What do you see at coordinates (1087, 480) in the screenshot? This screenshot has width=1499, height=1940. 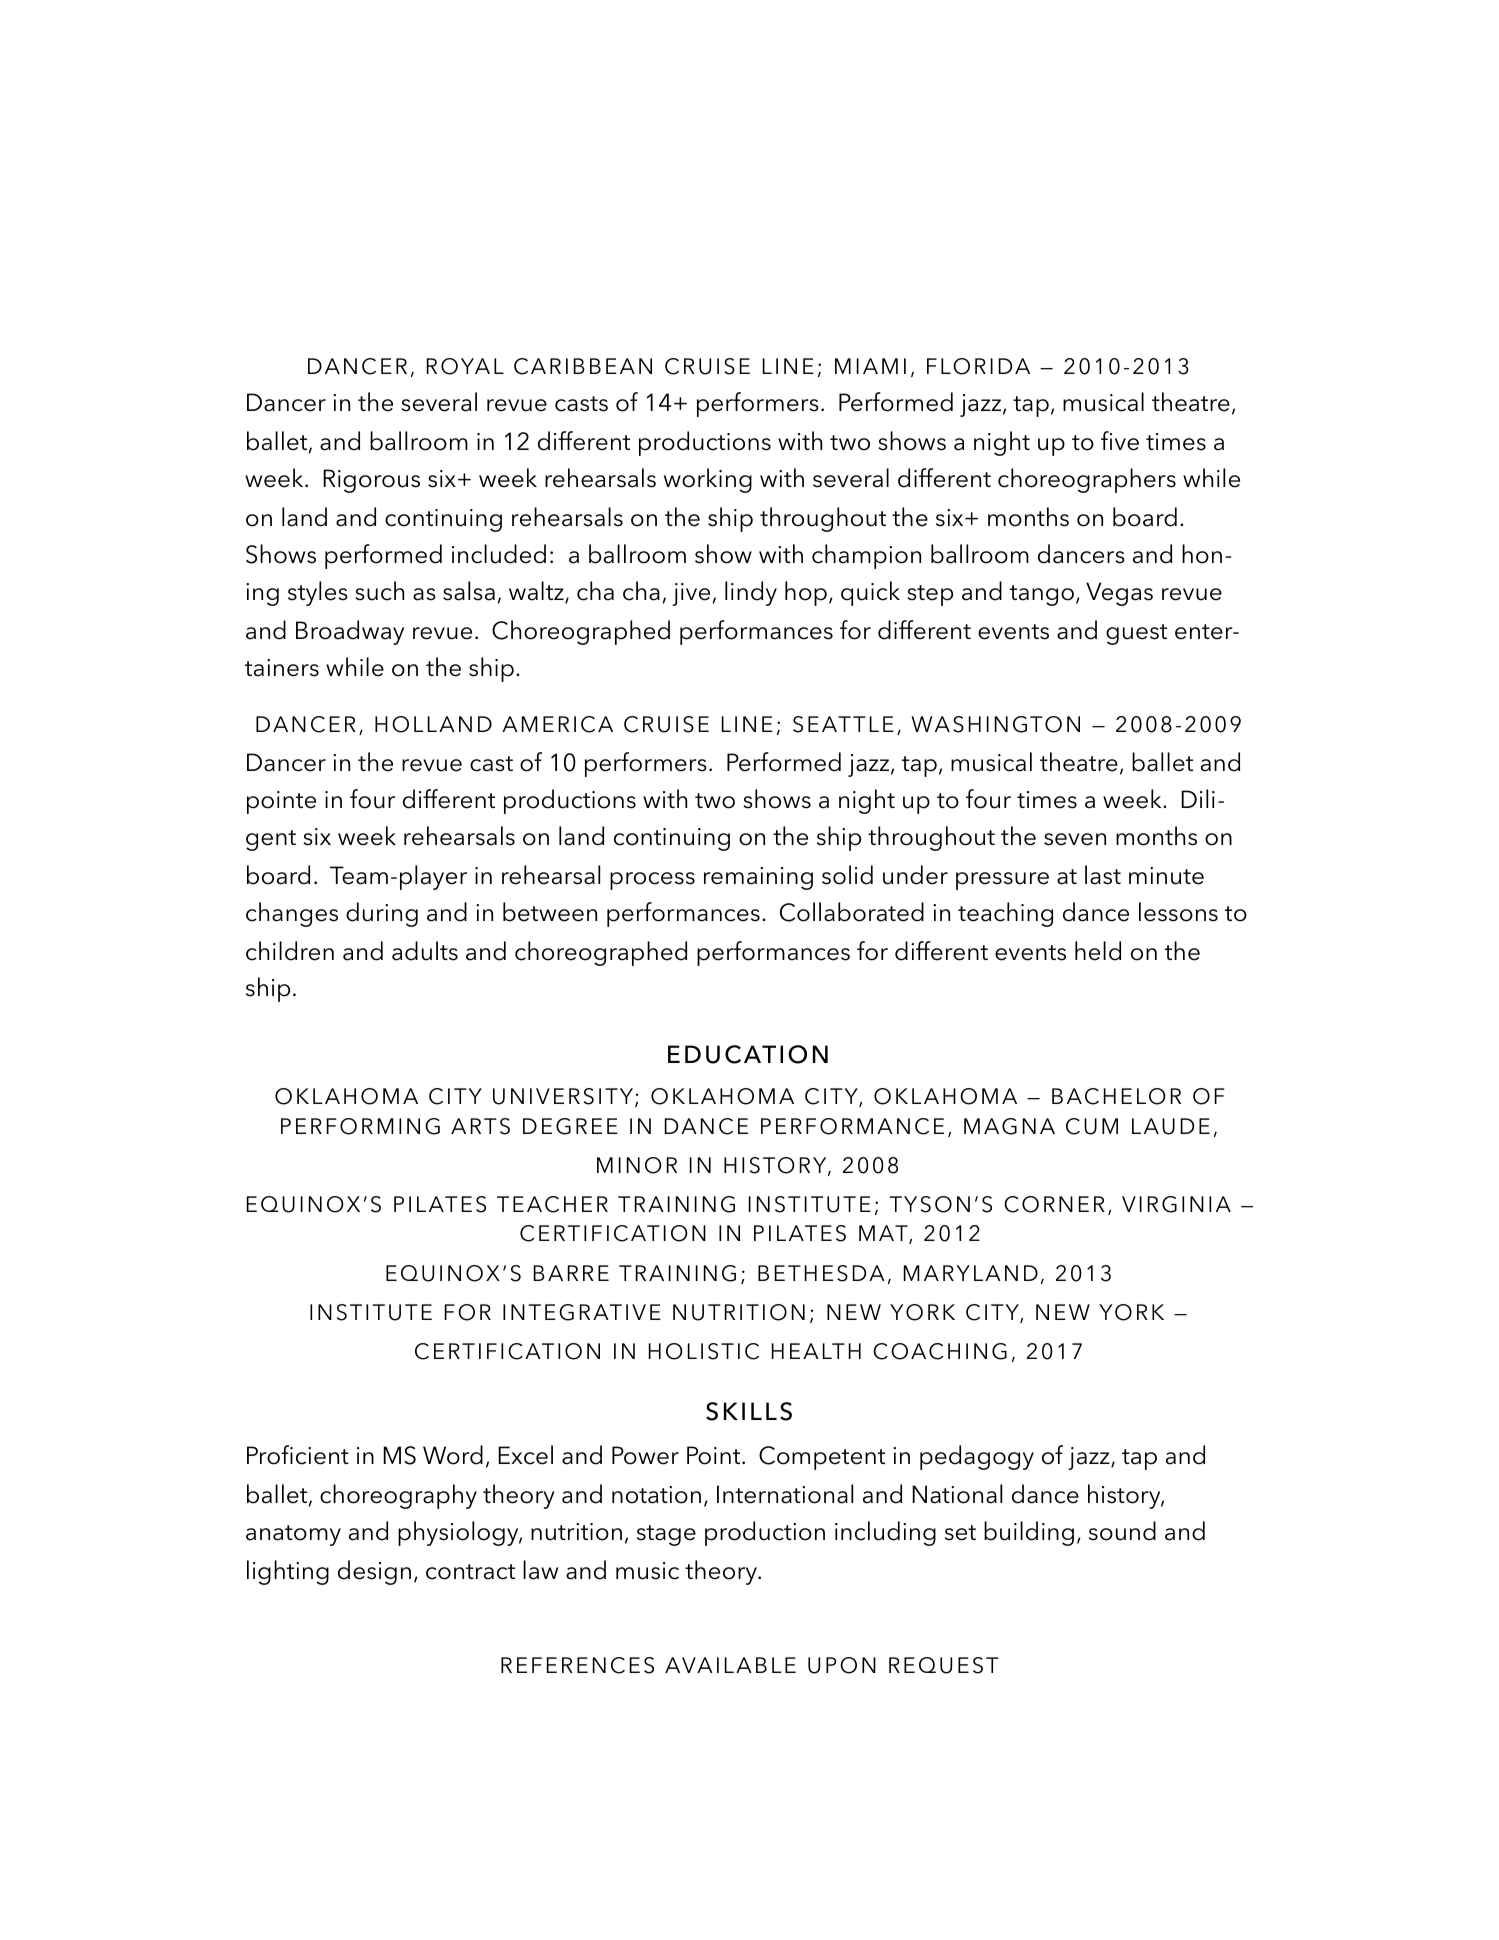 I see `choreographers` at bounding box center [1087, 480].
